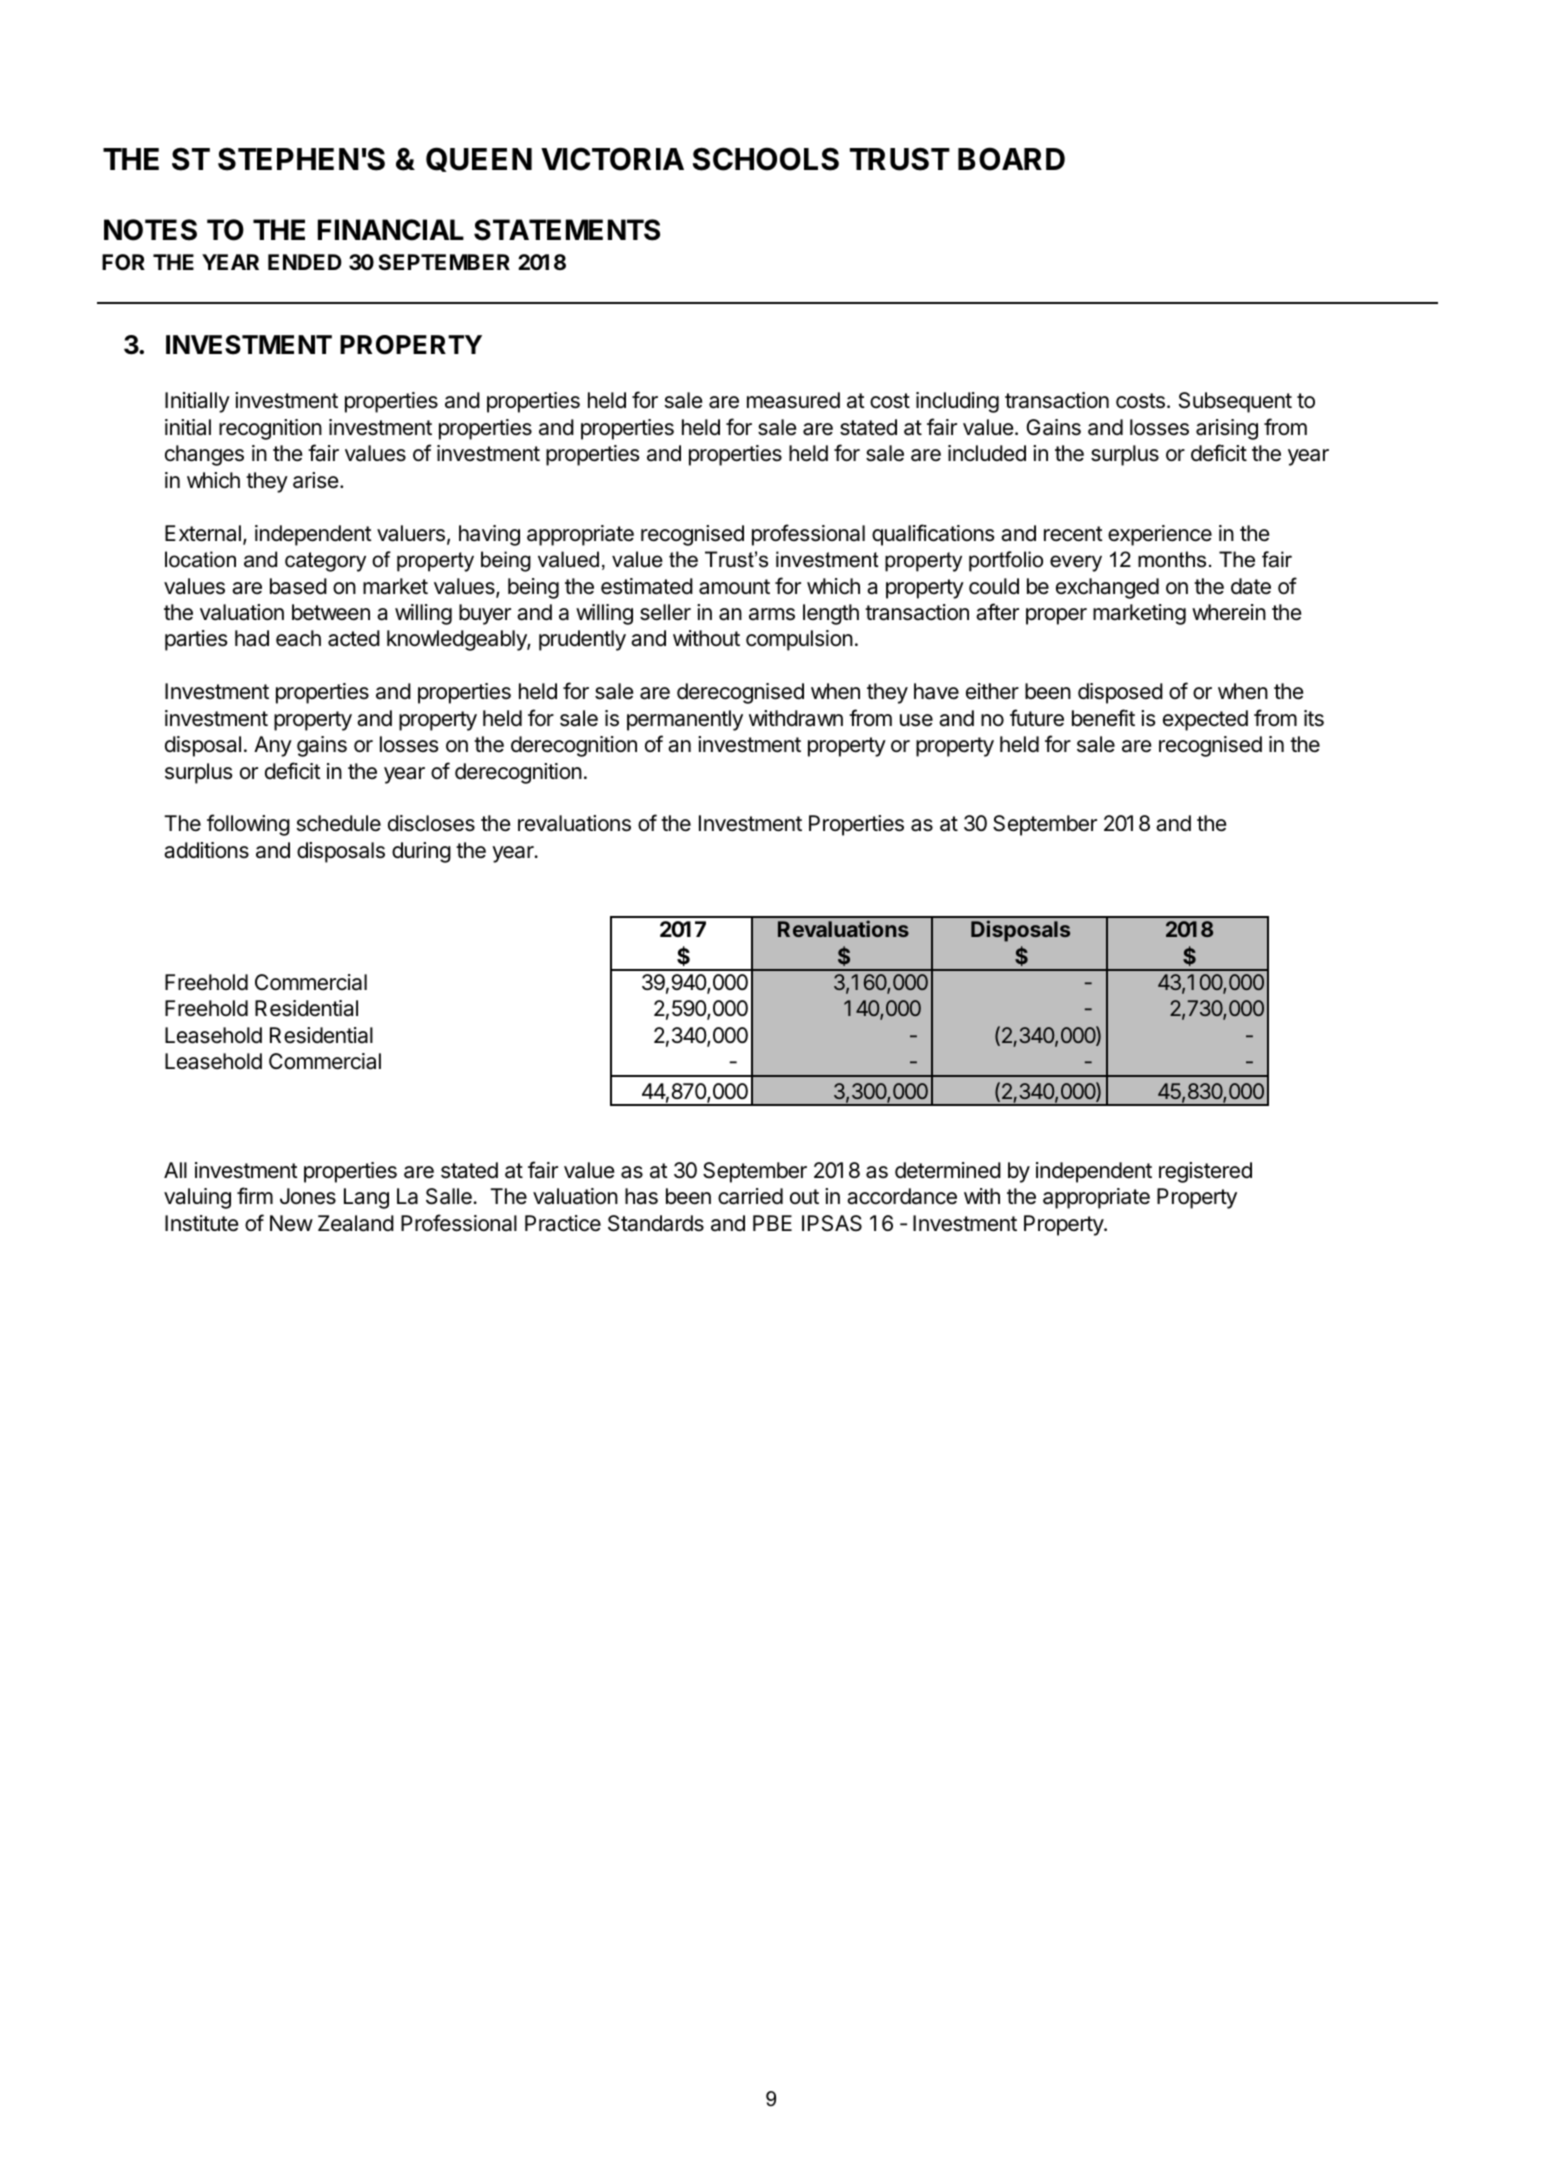 The image size is (1543, 2181). I want to click on amount, so click(734, 587).
